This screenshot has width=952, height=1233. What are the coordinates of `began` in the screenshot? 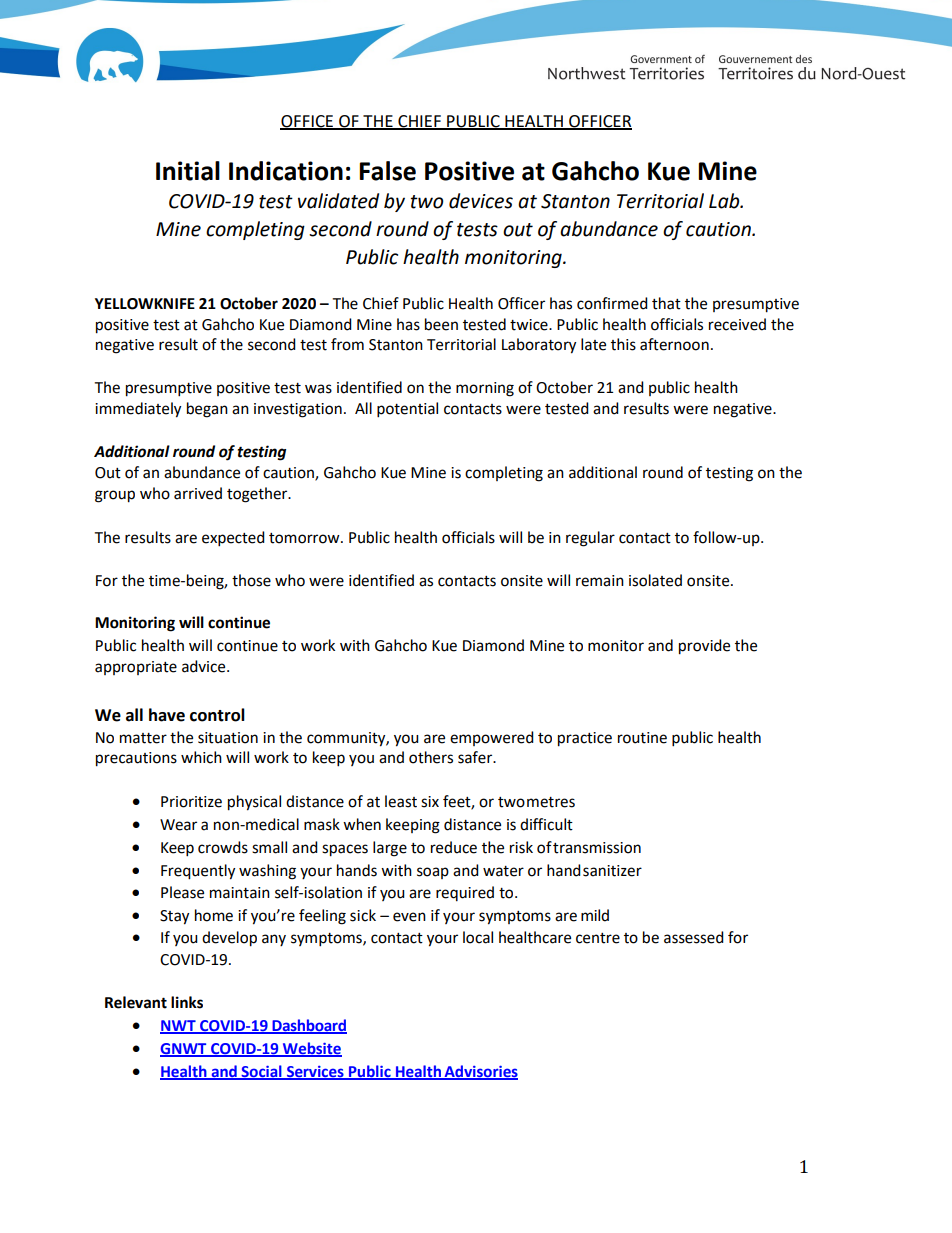 It's located at (207, 410).
